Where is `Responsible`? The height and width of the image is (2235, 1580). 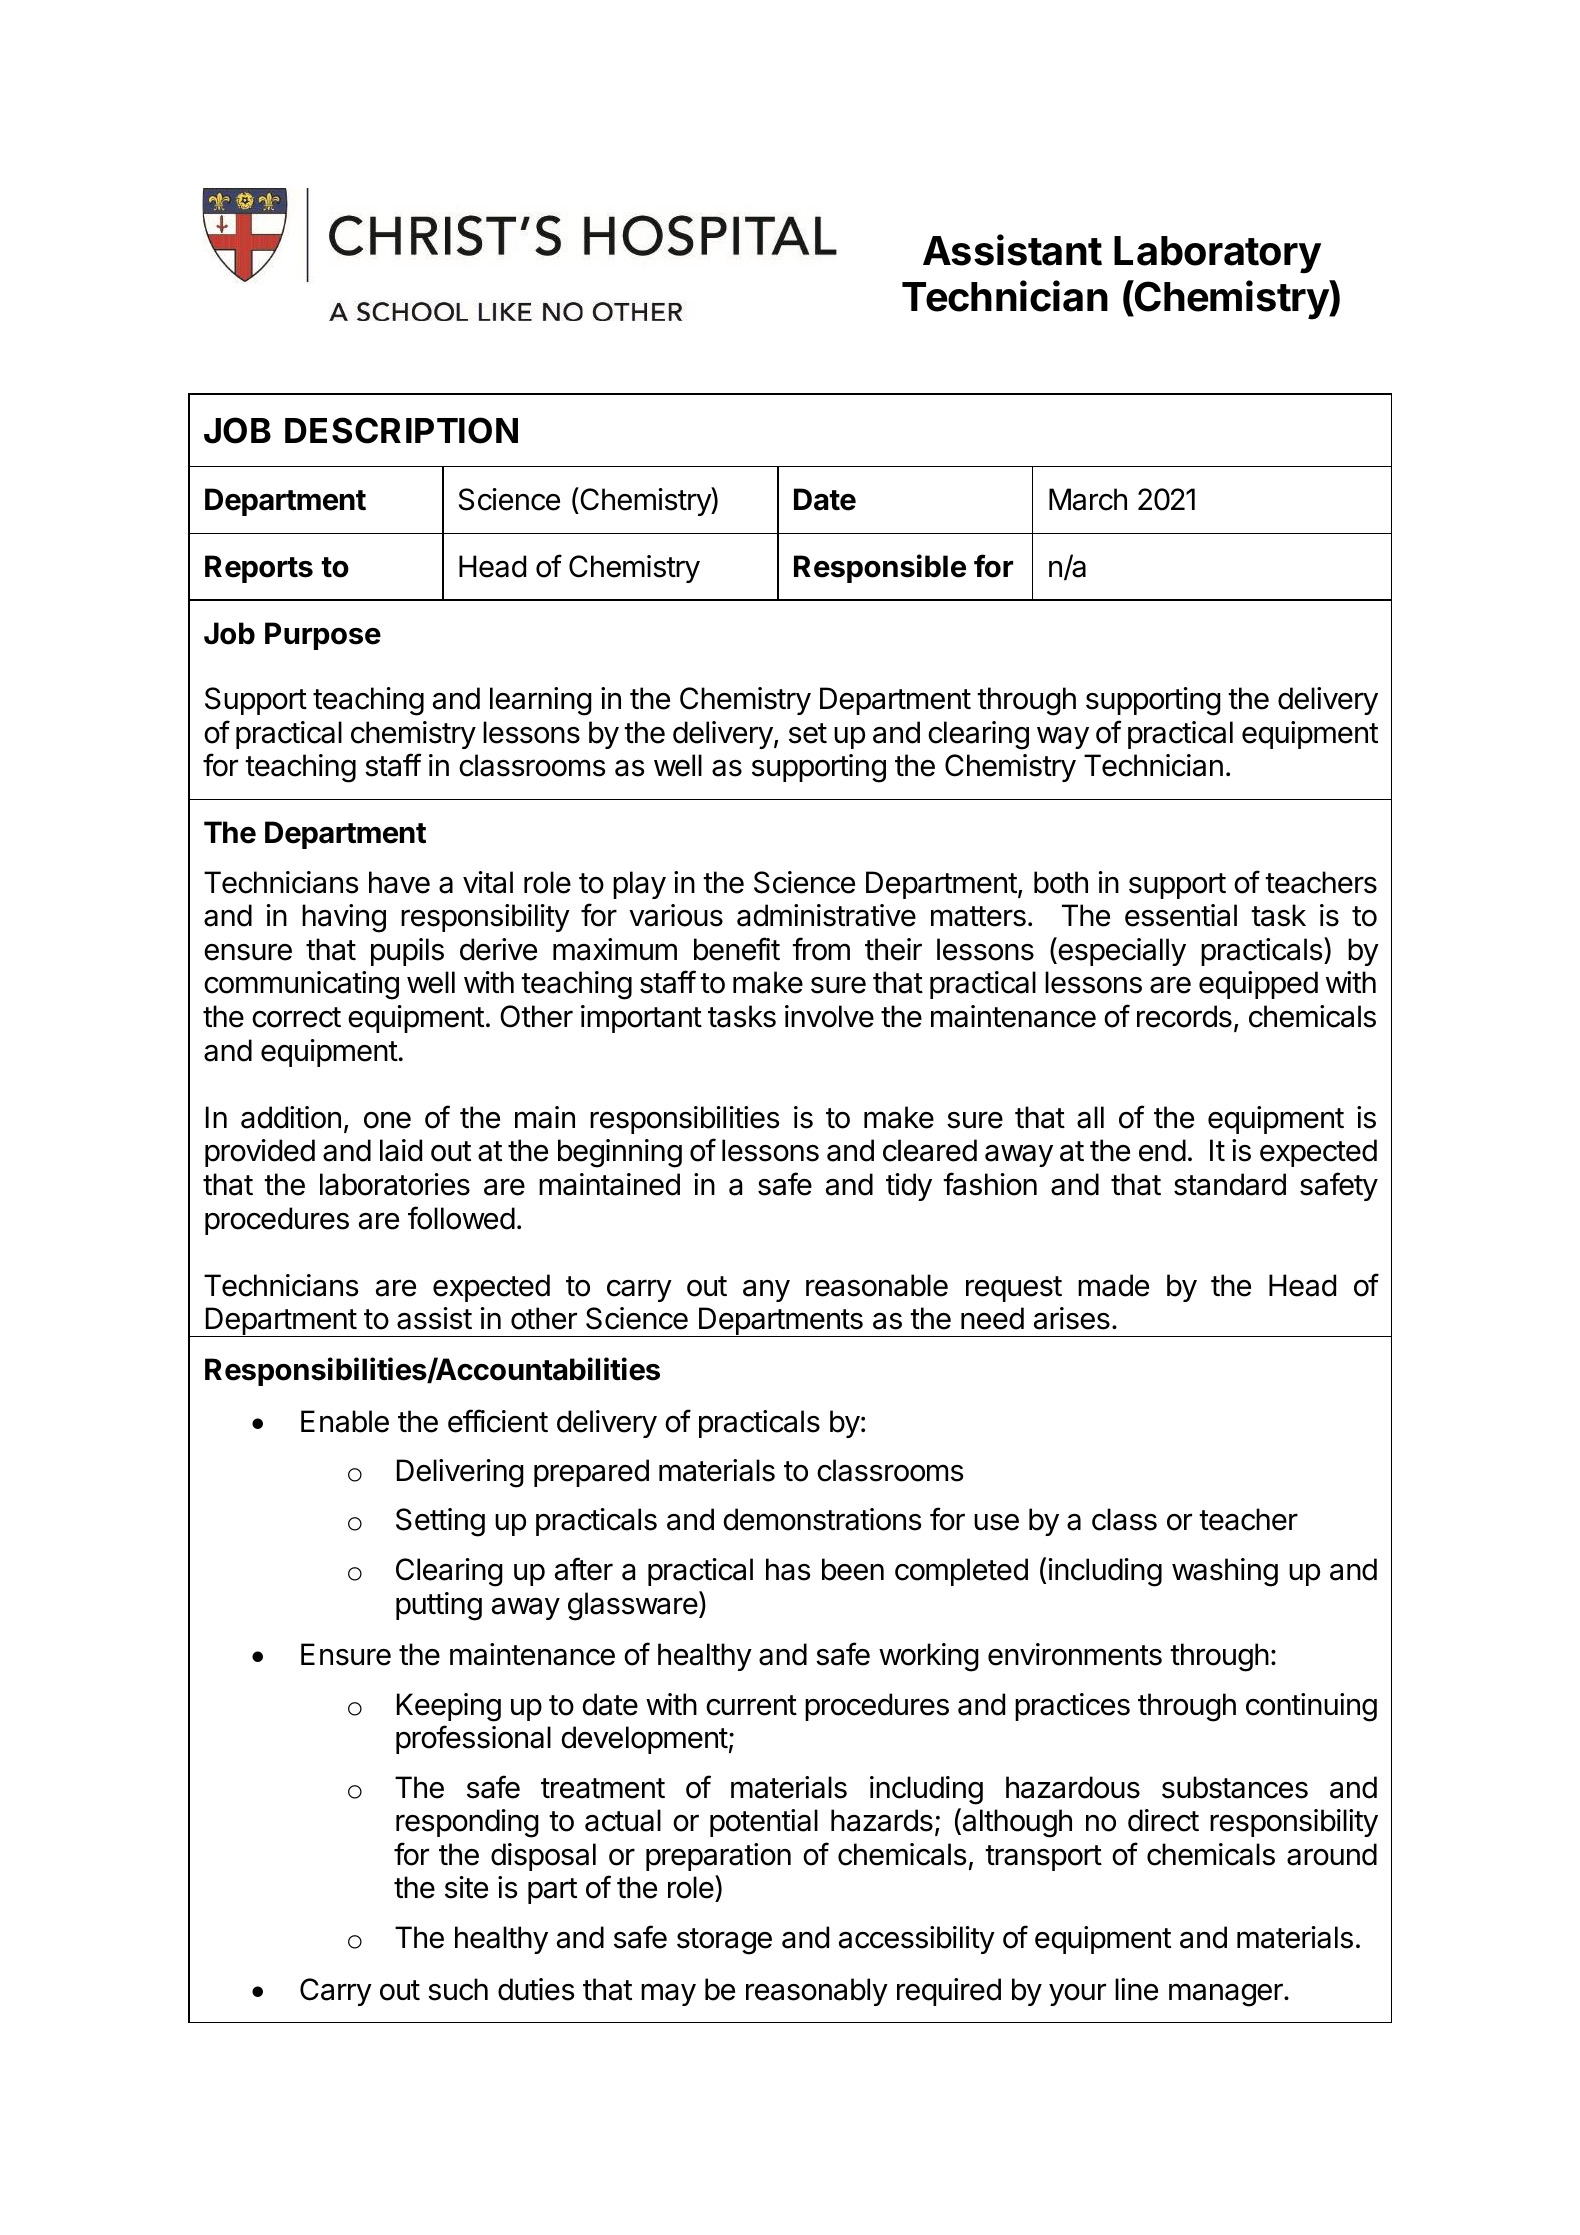
Responsible is located at coordinates (880, 568).
